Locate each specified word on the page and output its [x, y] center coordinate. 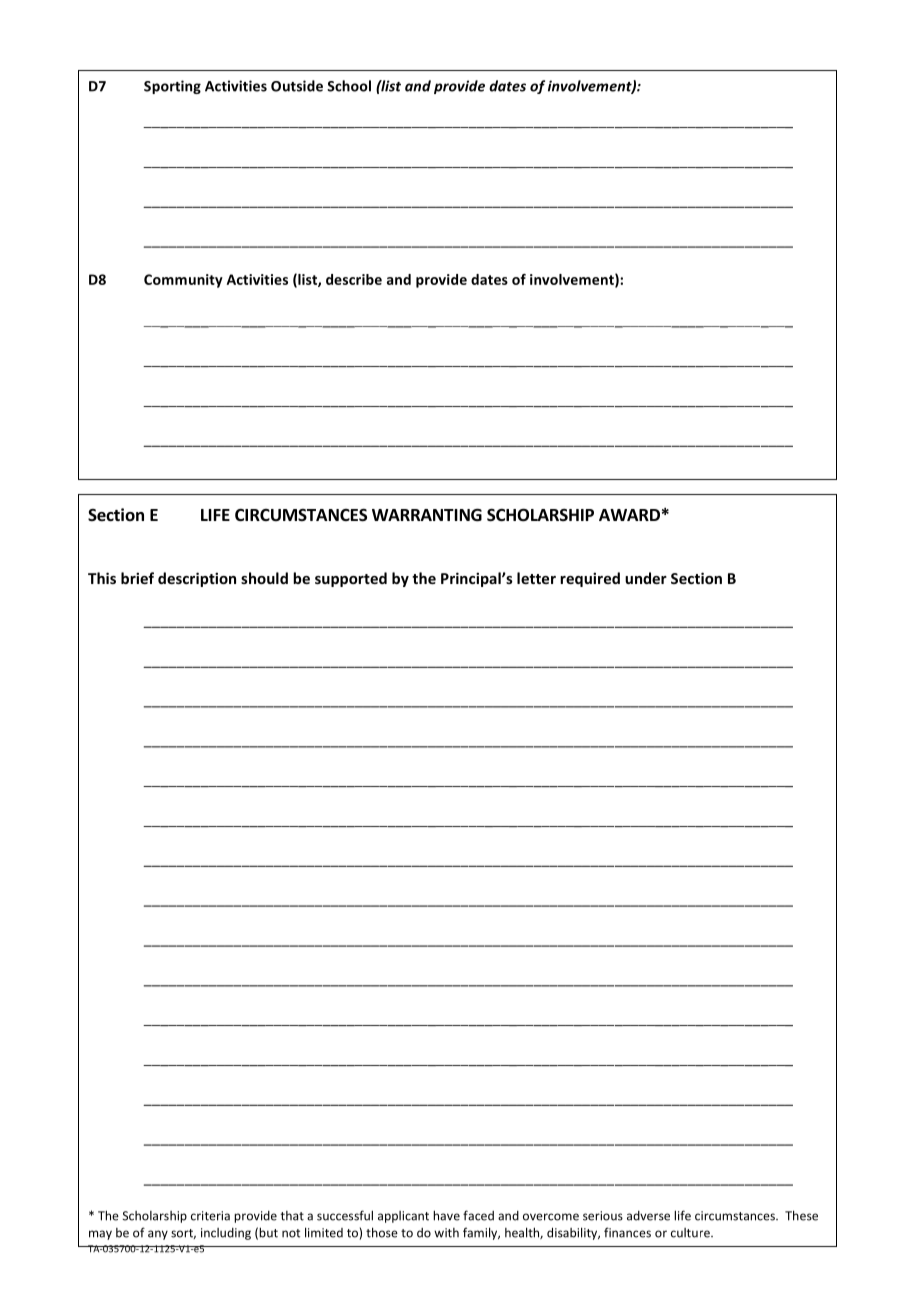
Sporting [172, 87]
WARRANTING [427, 515]
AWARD [629, 515]
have [446, 1215]
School [349, 86]
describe [354, 279]
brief [137, 578]
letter [536, 578]
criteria [210, 1216]
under [646, 578]
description [197, 579]
